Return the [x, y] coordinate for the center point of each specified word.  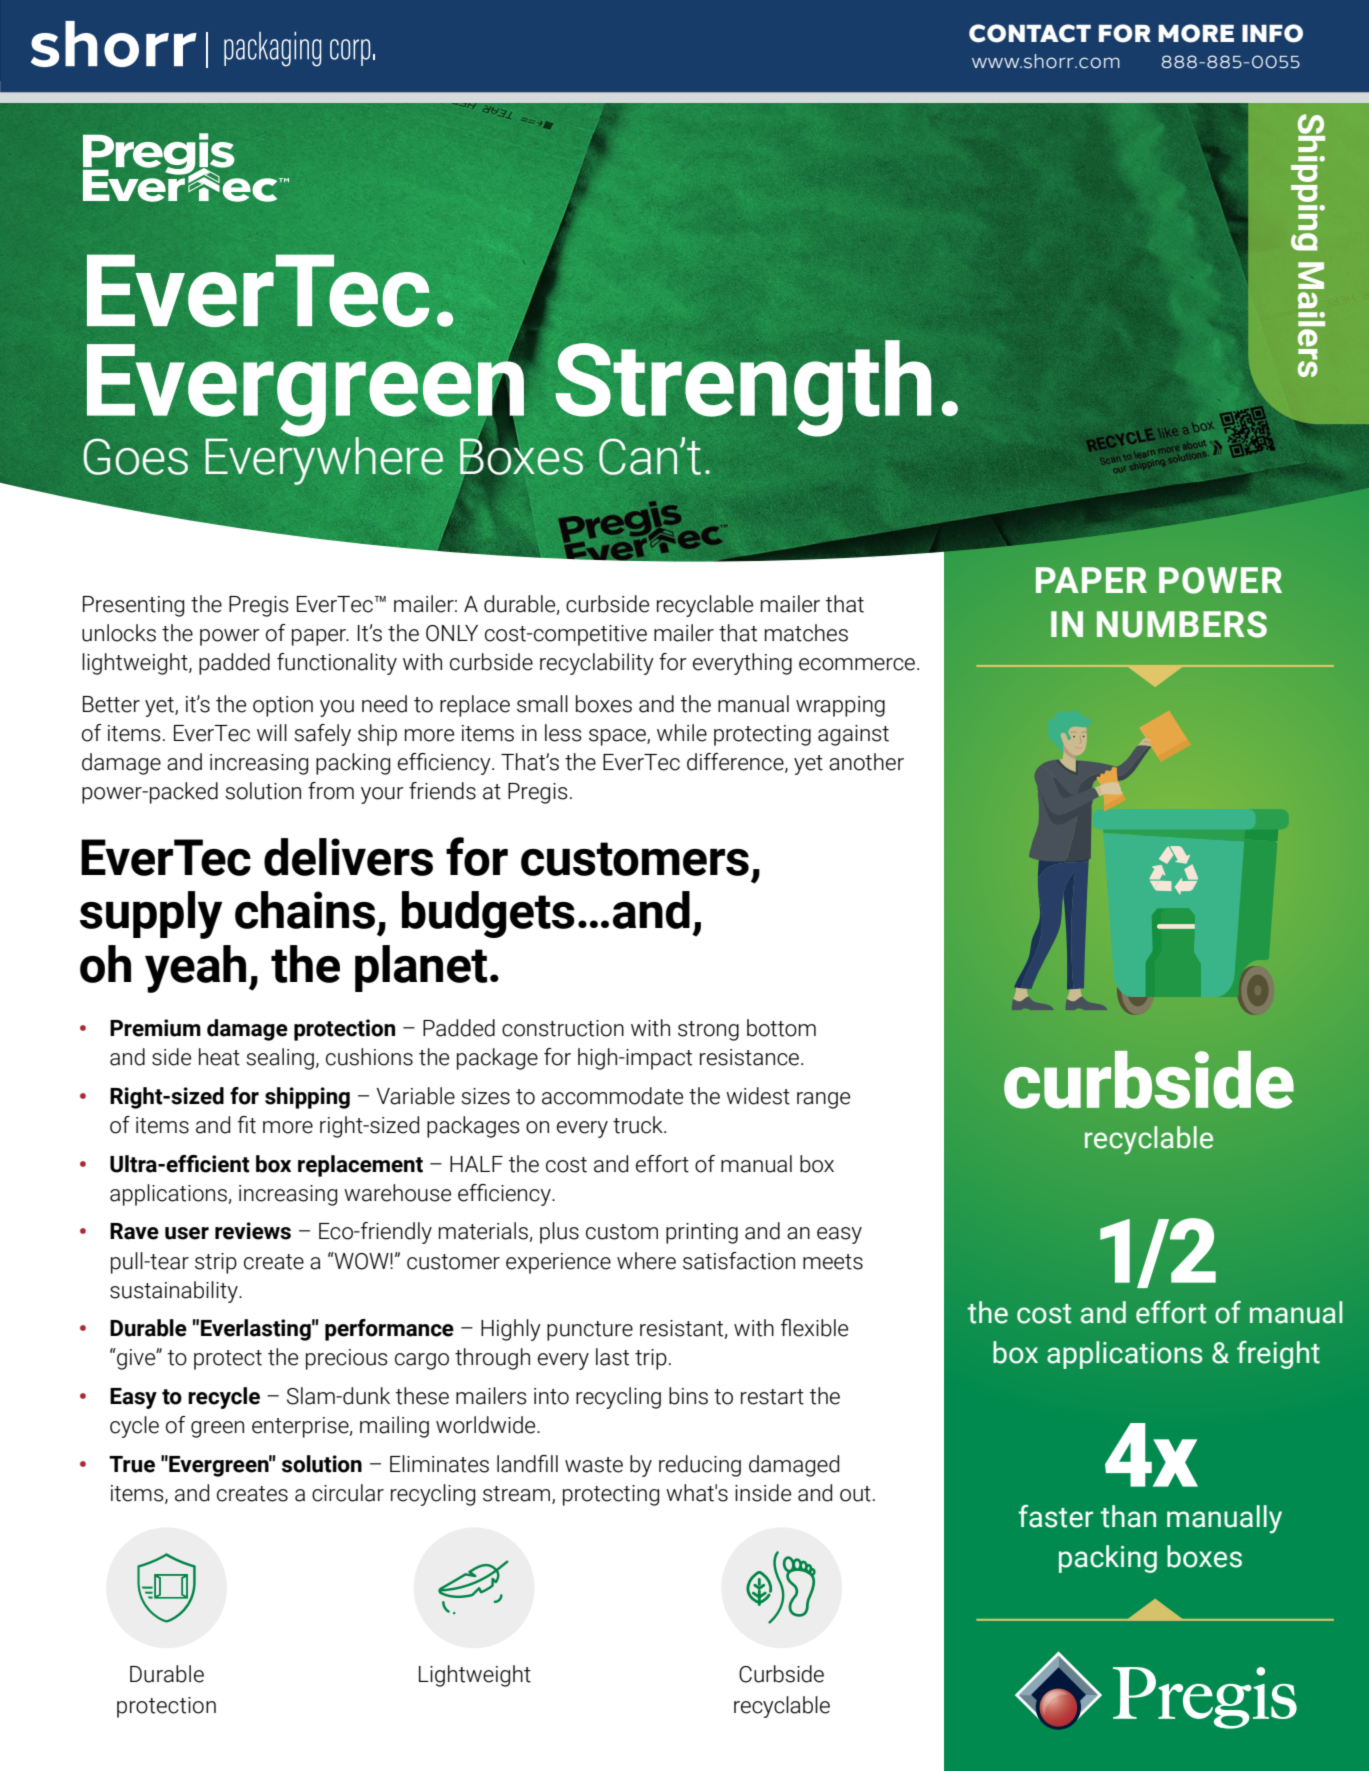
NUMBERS [1182, 624]
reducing [700, 1466]
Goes [136, 456]
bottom [781, 1028]
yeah [195, 969]
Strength [743, 389]
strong [708, 1031]
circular [348, 1493]
